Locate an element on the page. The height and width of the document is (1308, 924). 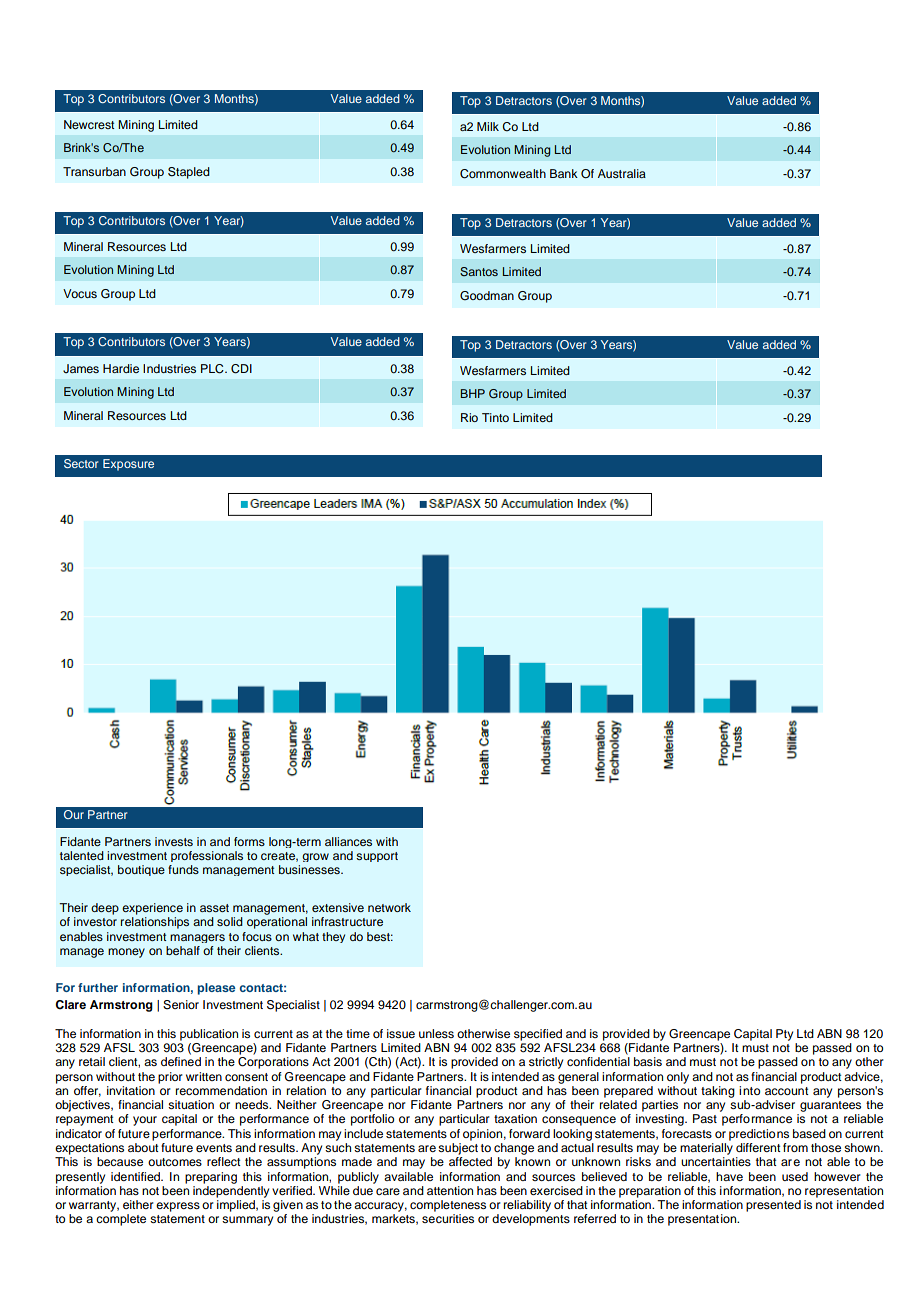
alliances is located at coordinates (348, 841).
